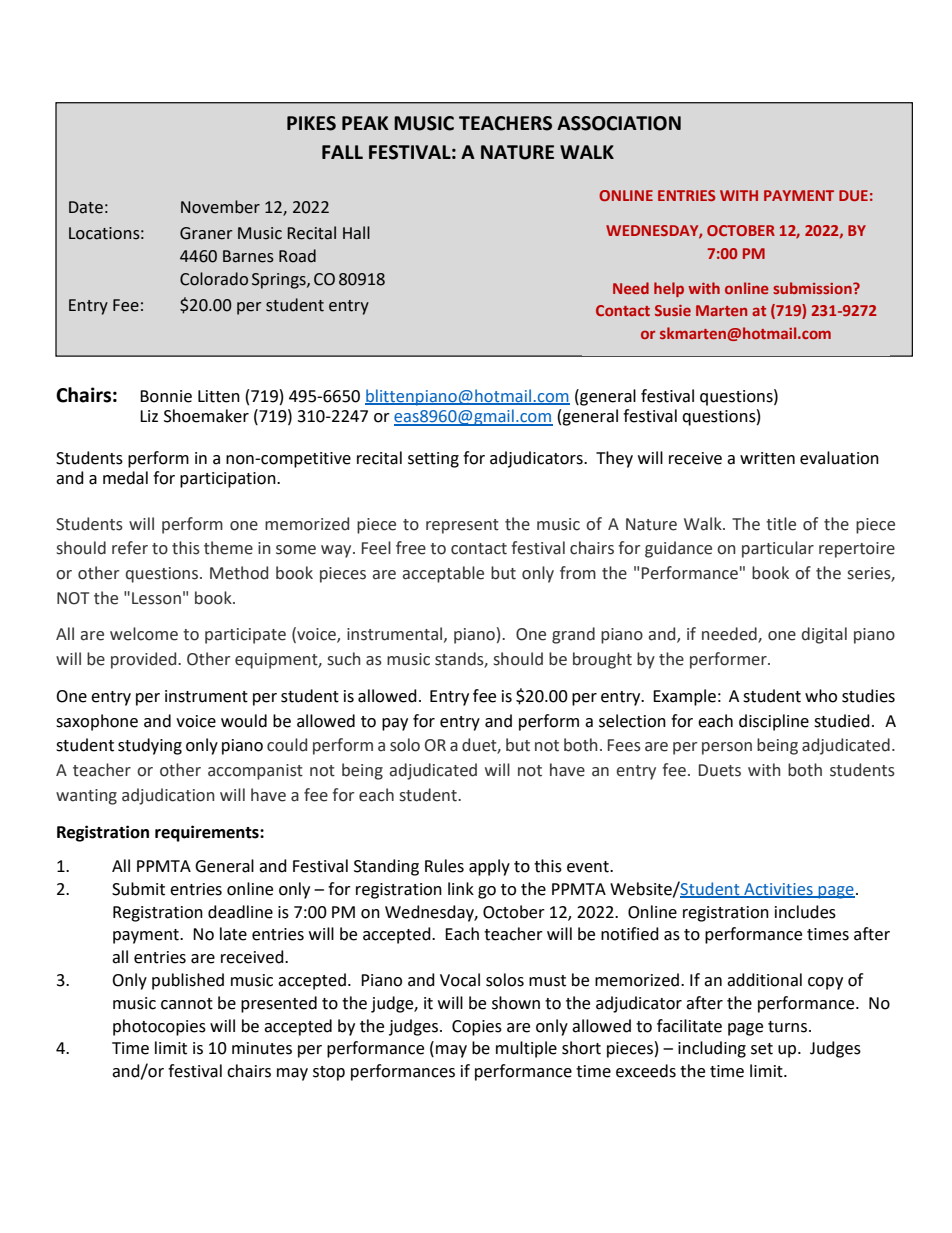  What do you see at coordinates (624, 745) in the image?
I see `Fees` at bounding box center [624, 745].
